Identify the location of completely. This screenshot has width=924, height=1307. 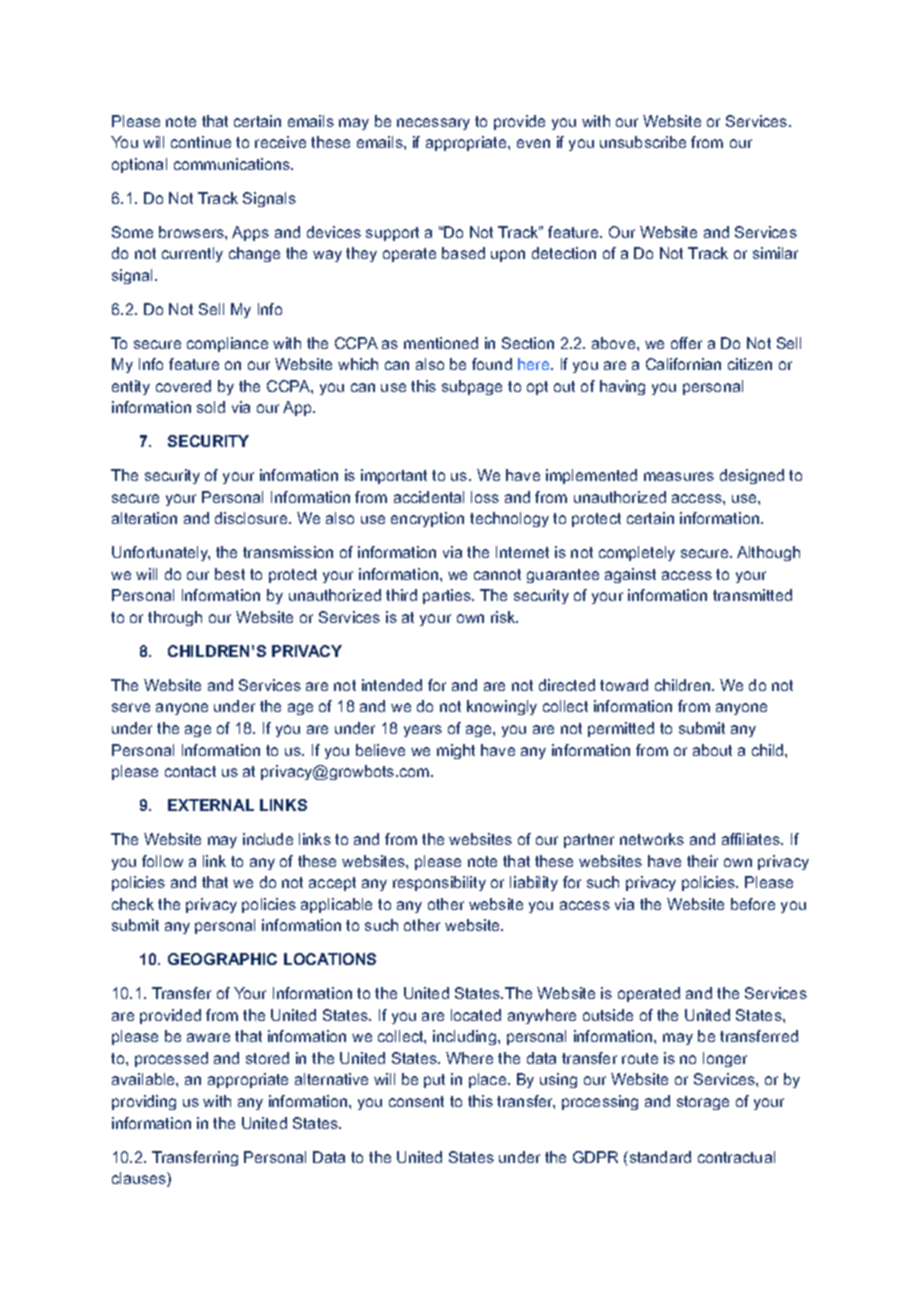
(637, 553).
